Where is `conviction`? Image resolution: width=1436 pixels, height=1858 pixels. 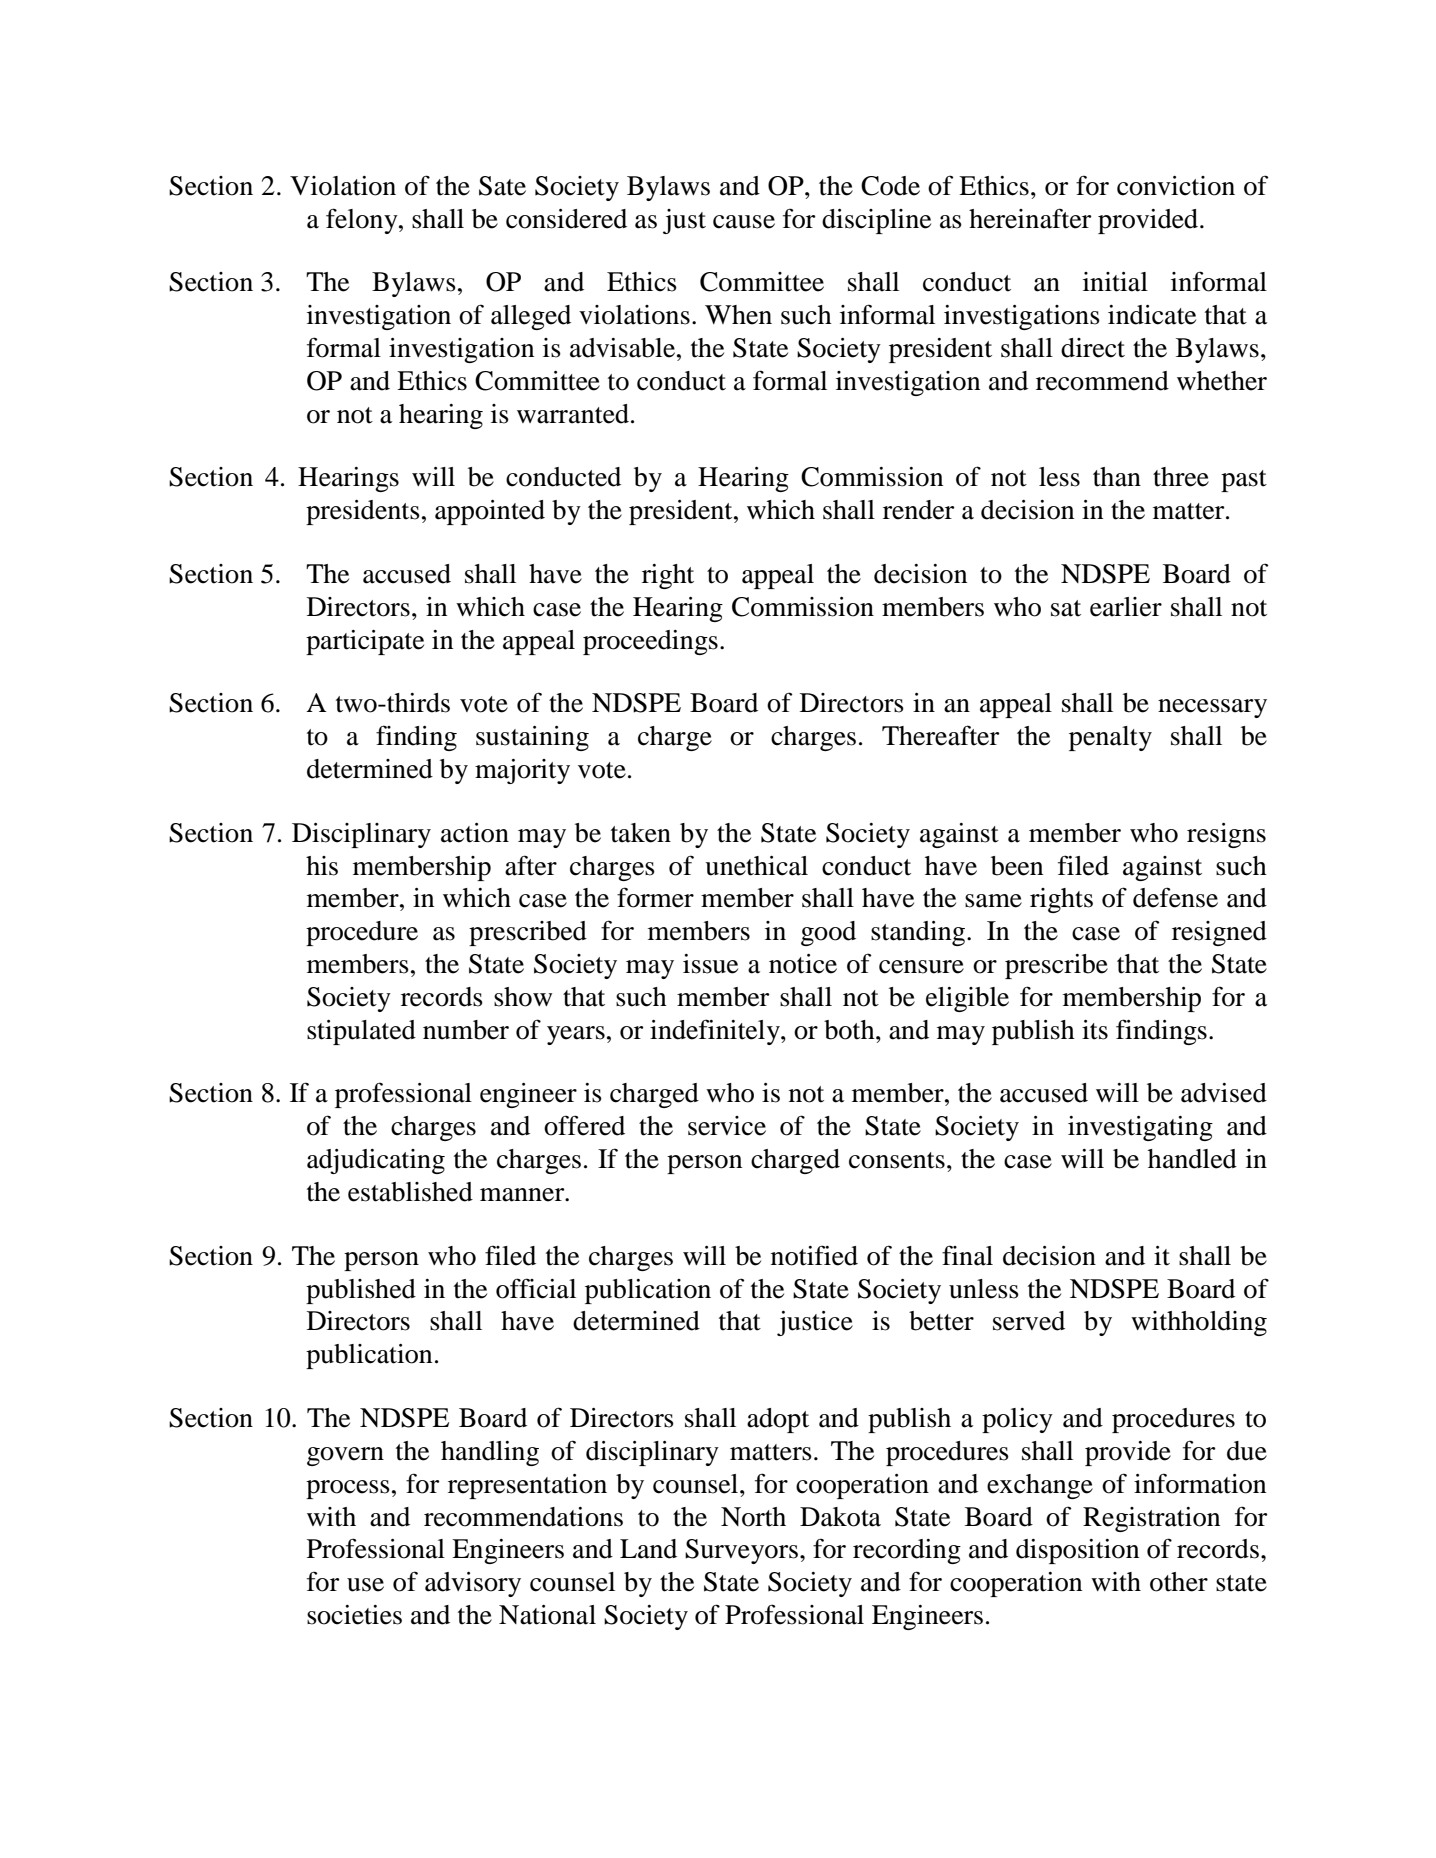 conviction is located at coordinates (1176, 186).
